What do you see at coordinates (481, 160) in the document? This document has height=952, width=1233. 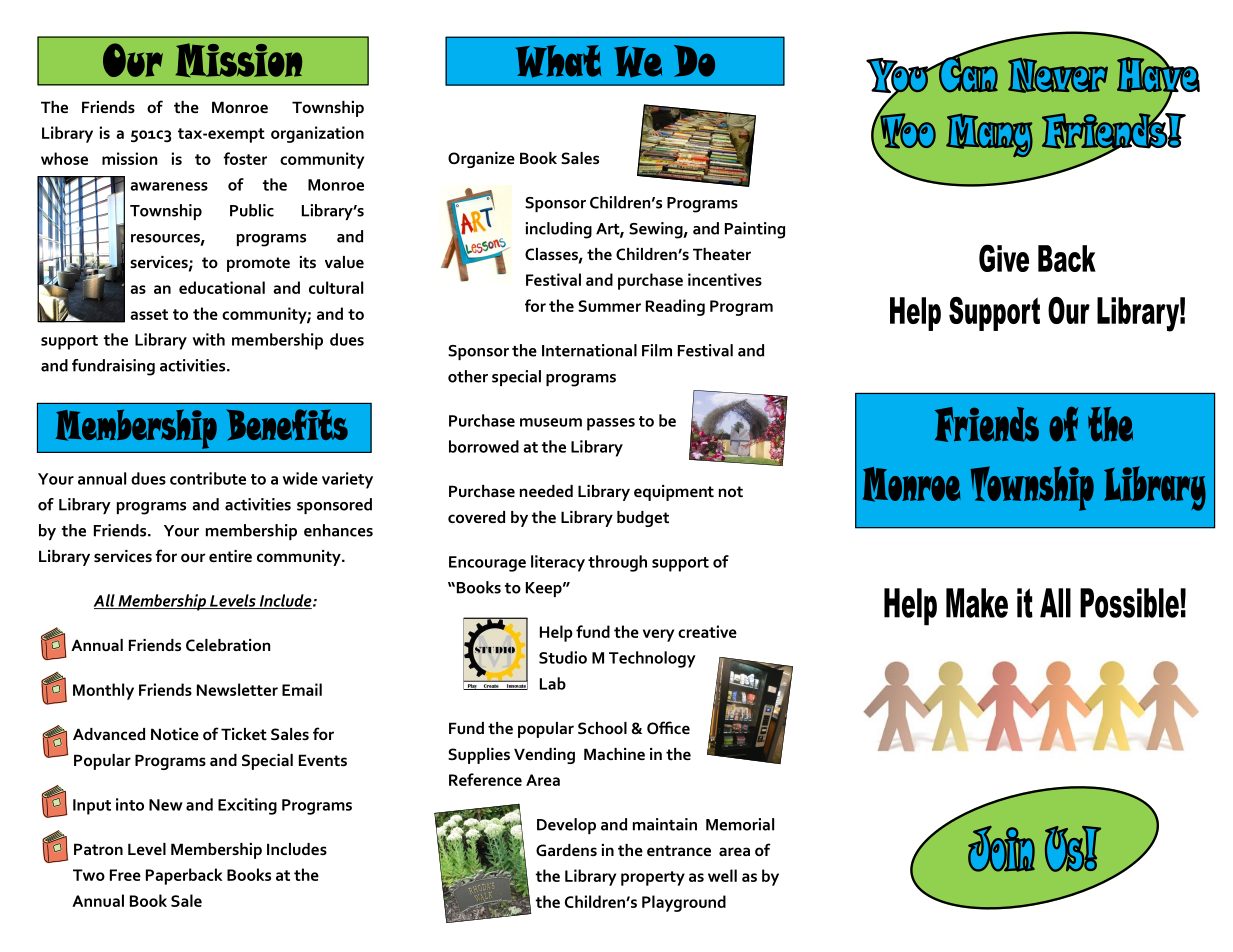 I see `Organize` at bounding box center [481, 160].
